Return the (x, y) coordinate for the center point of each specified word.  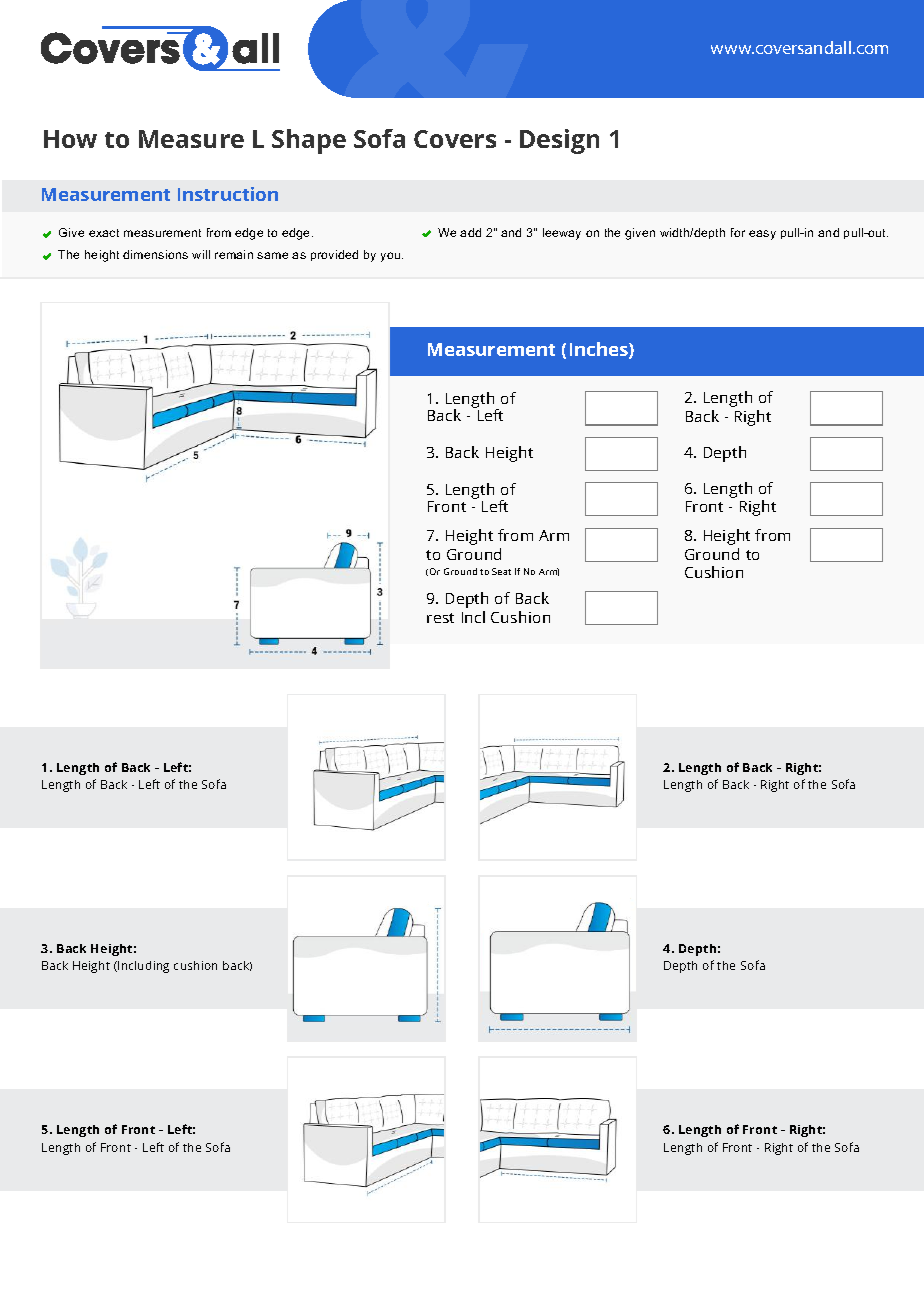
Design (559, 141)
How (70, 139)
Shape (309, 141)
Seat (501, 571)
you (392, 257)
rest (440, 618)
